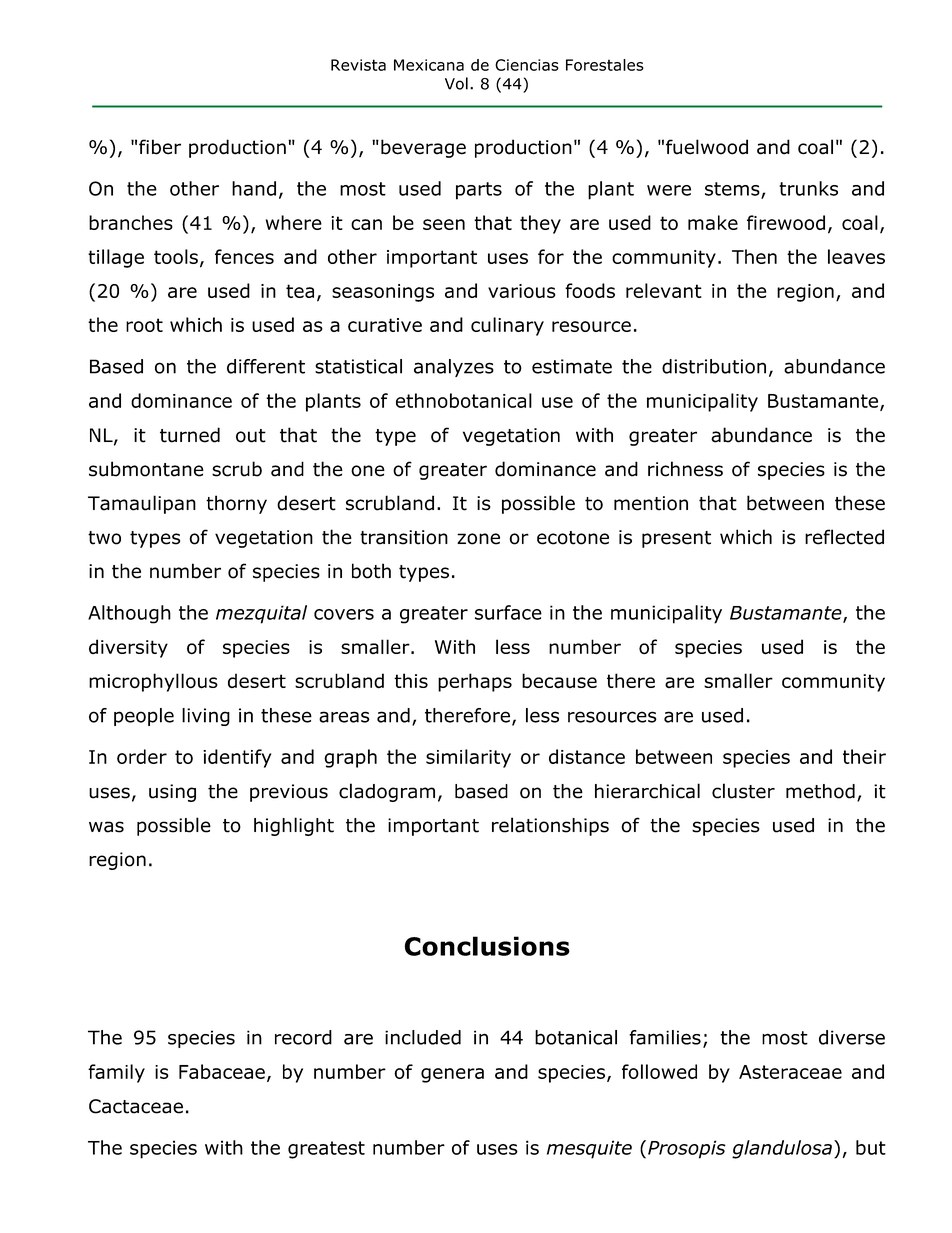 Image resolution: width=952 pixels, height=1233 pixels. What do you see at coordinates (172, 793) in the screenshot?
I see `using` at bounding box center [172, 793].
